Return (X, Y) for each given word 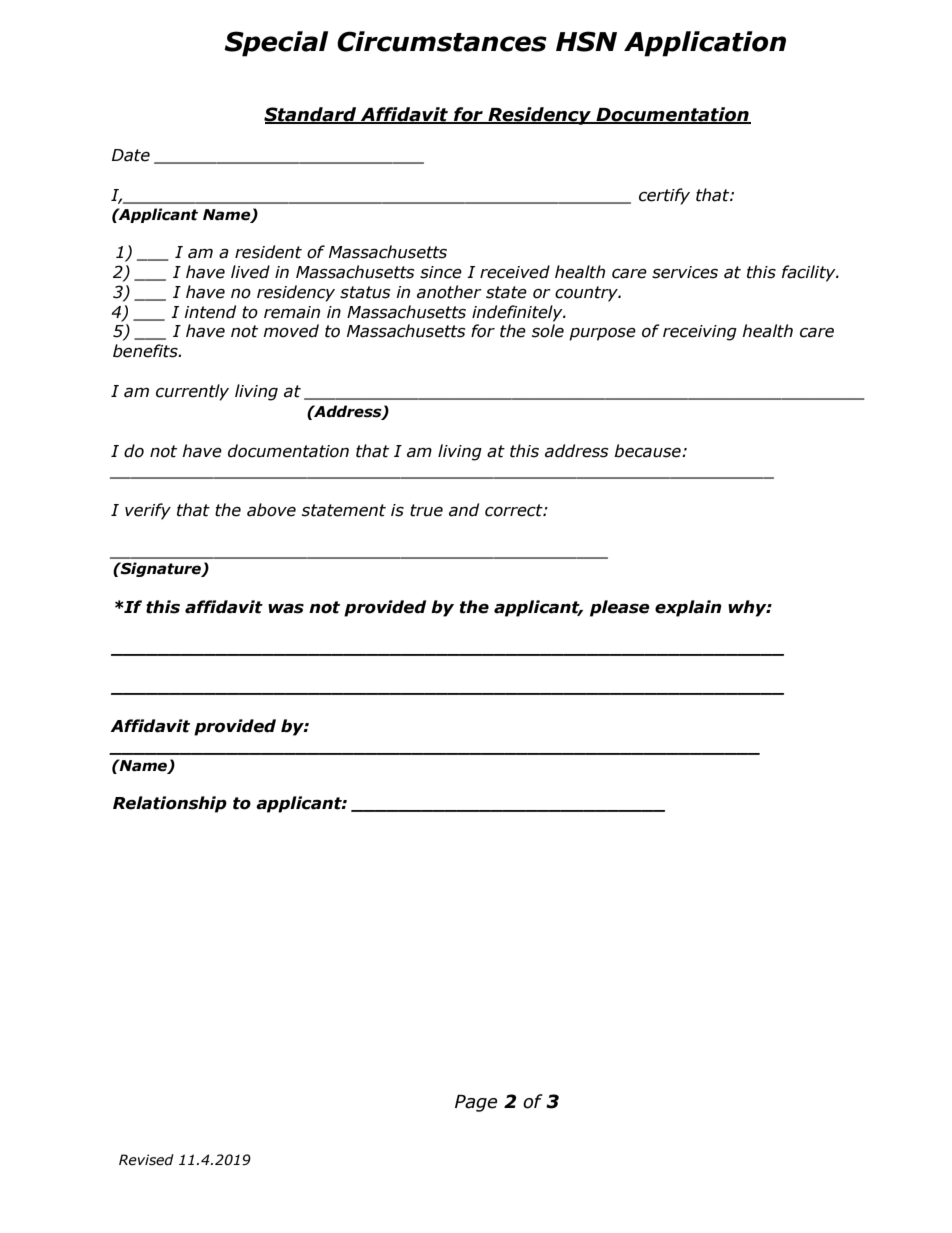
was (286, 608)
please (620, 608)
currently (192, 392)
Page (476, 1103)
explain (688, 608)
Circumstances (442, 41)
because (648, 451)
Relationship (170, 804)
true (426, 510)
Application (705, 44)
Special (276, 44)
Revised (146, 1160)
